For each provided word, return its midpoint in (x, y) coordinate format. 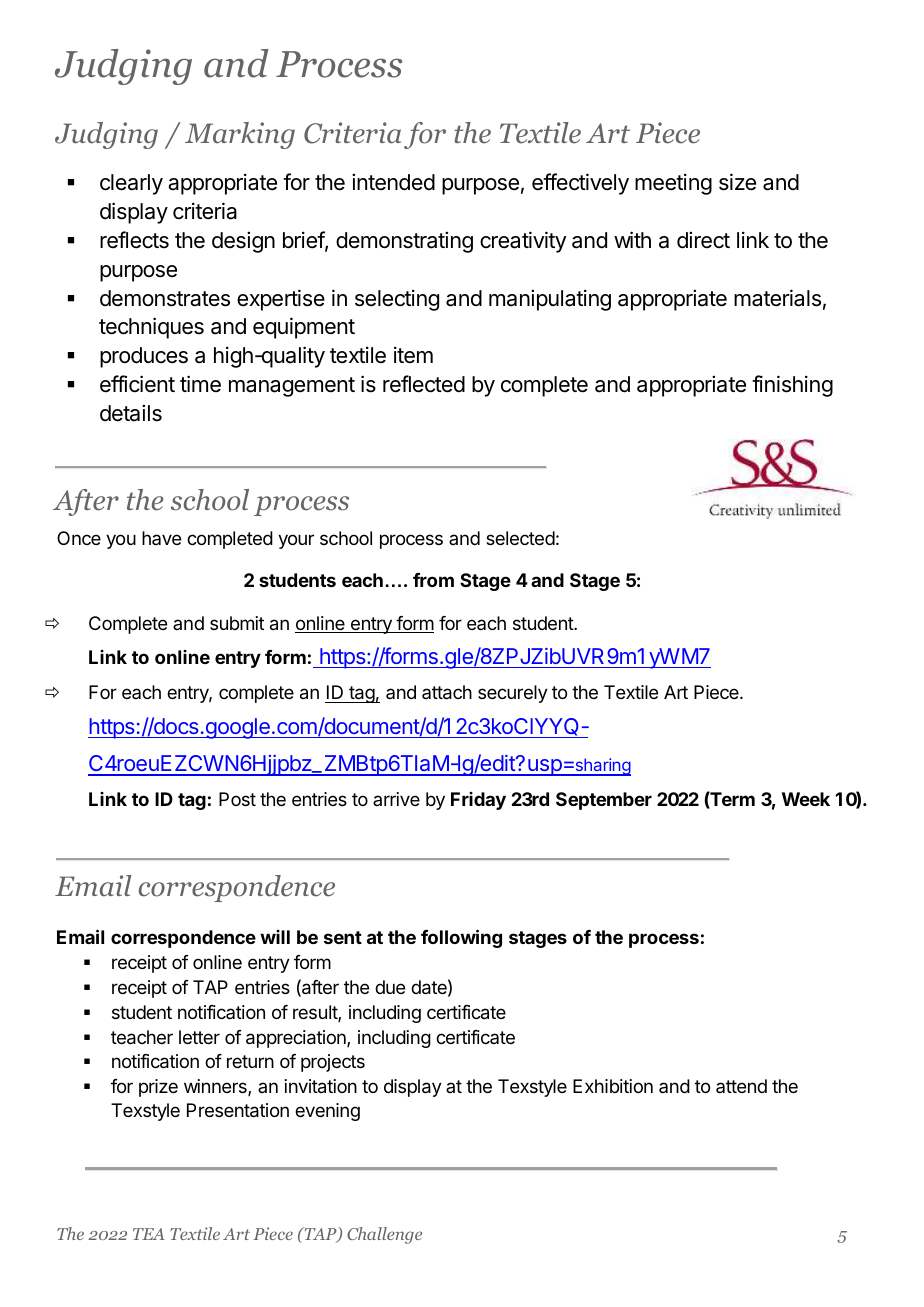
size (737, 182)
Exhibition (613, 1086)
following (461, 938)
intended (393, 182)
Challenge (384, 1235)
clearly (131, 184)
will (275, 937)
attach (447, 692)
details (131, 413)
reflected (424, 384)
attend (741, 1086)
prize (158, 1088)
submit (237, 623)
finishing (792, 386)
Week (806, 799)
